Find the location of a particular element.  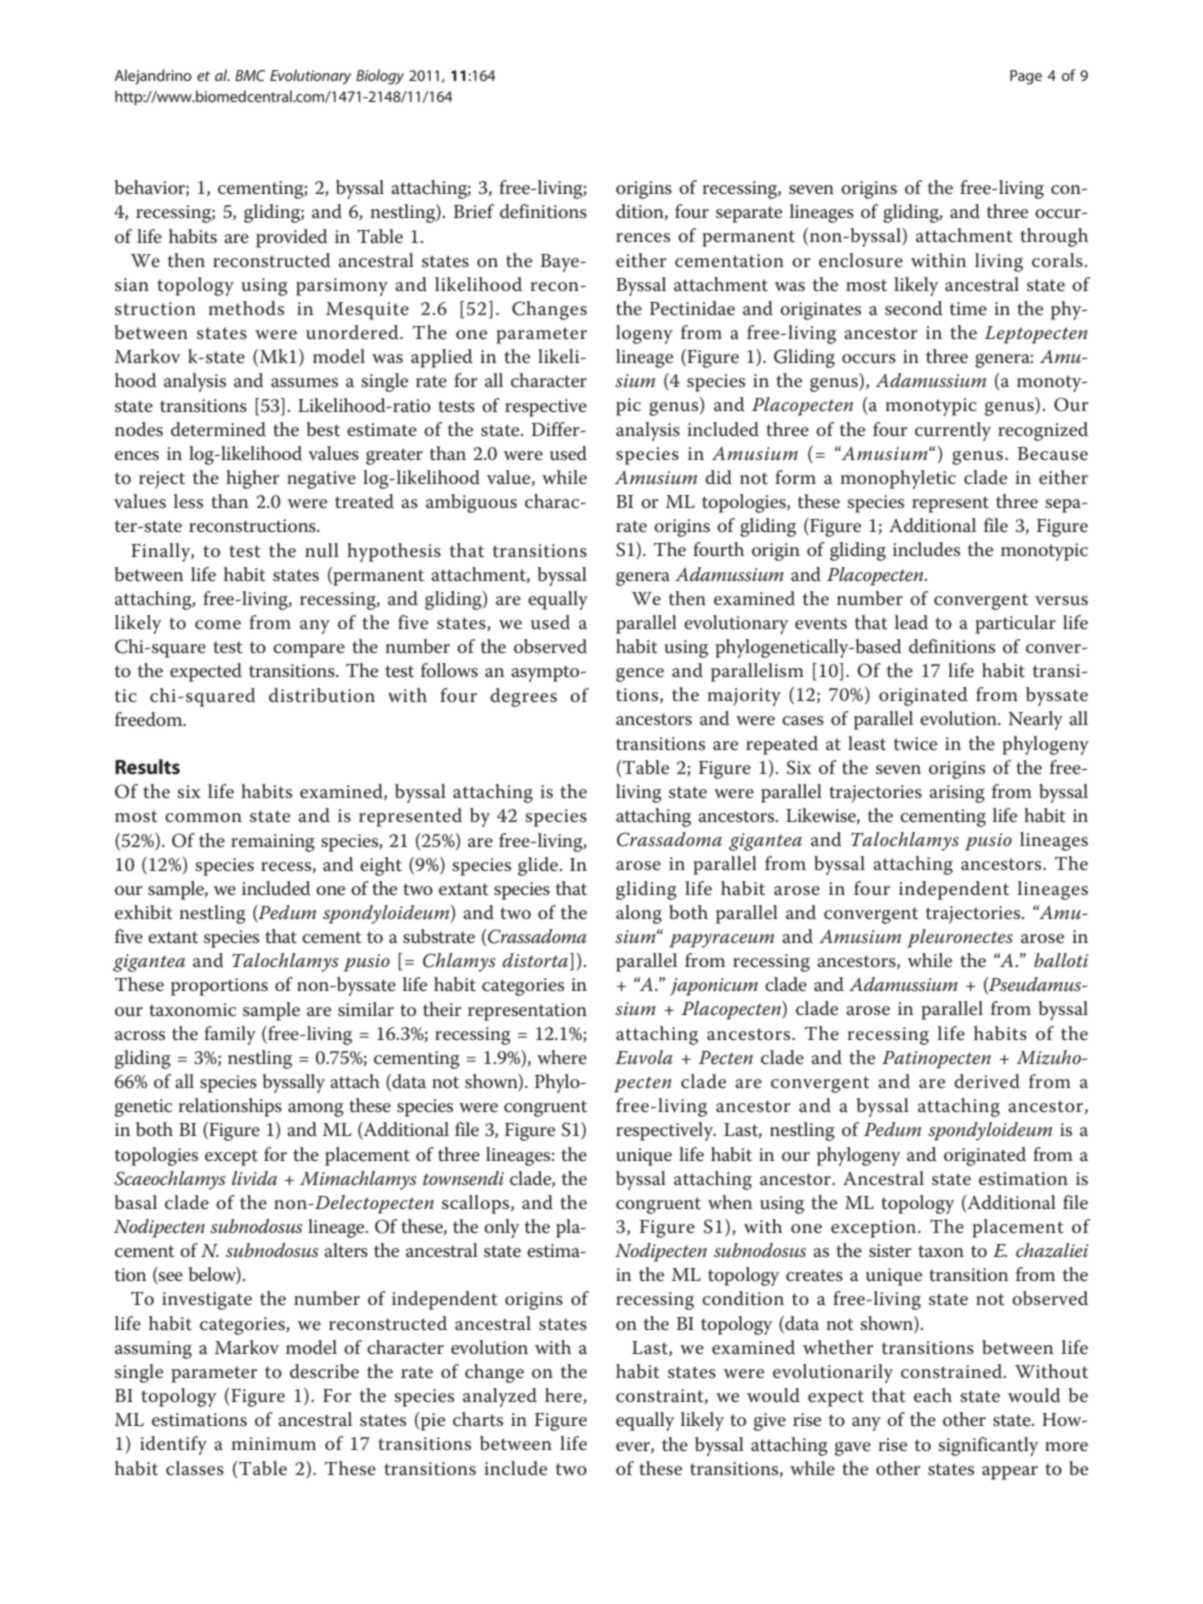

arising is located at coordinates (957, 794).
